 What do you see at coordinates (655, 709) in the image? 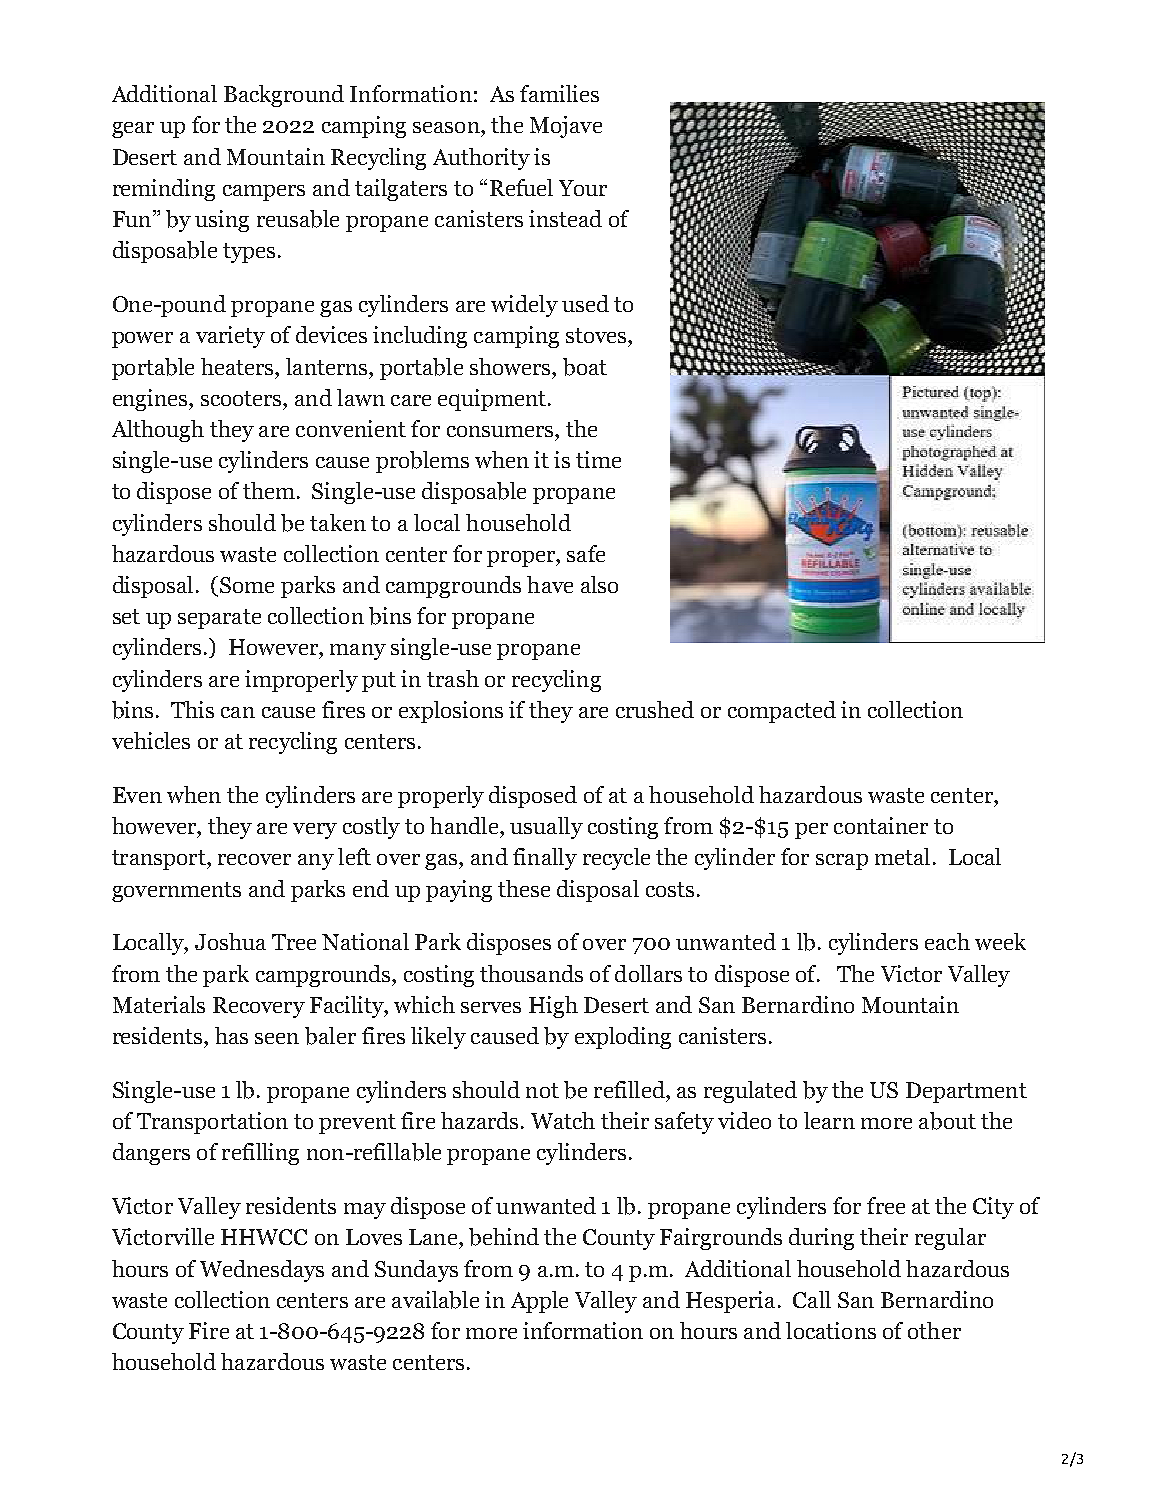
I see `crushed` at bounding box center [655, 709].
